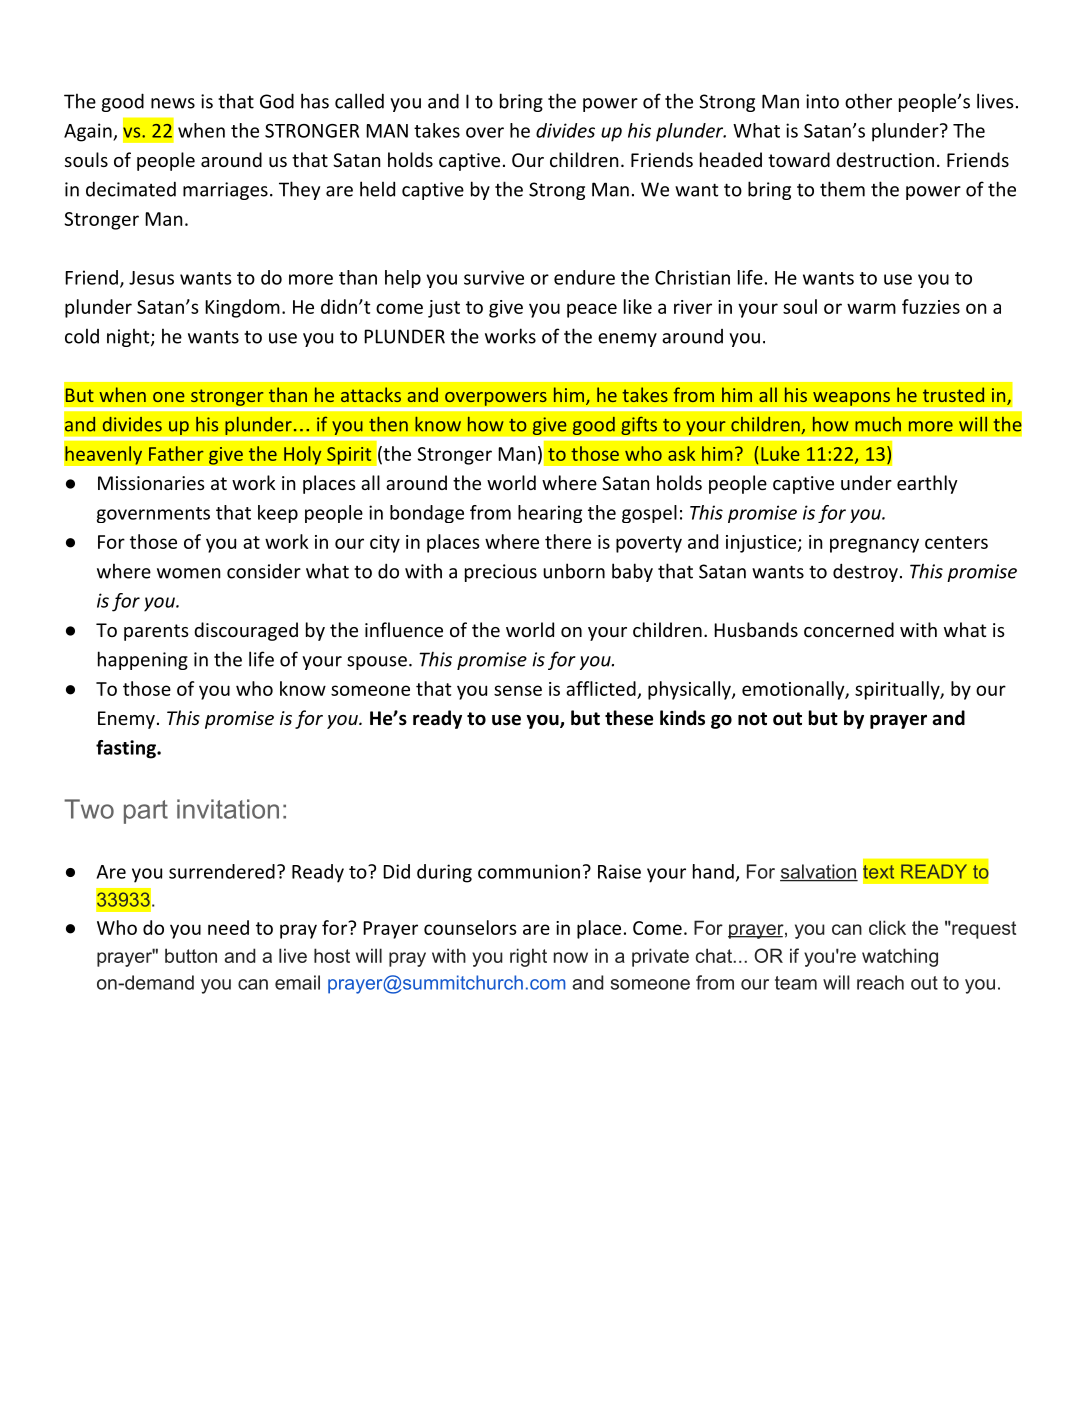 The image size is (1090, 1410). I want to click on watching, so click(900, 957).
